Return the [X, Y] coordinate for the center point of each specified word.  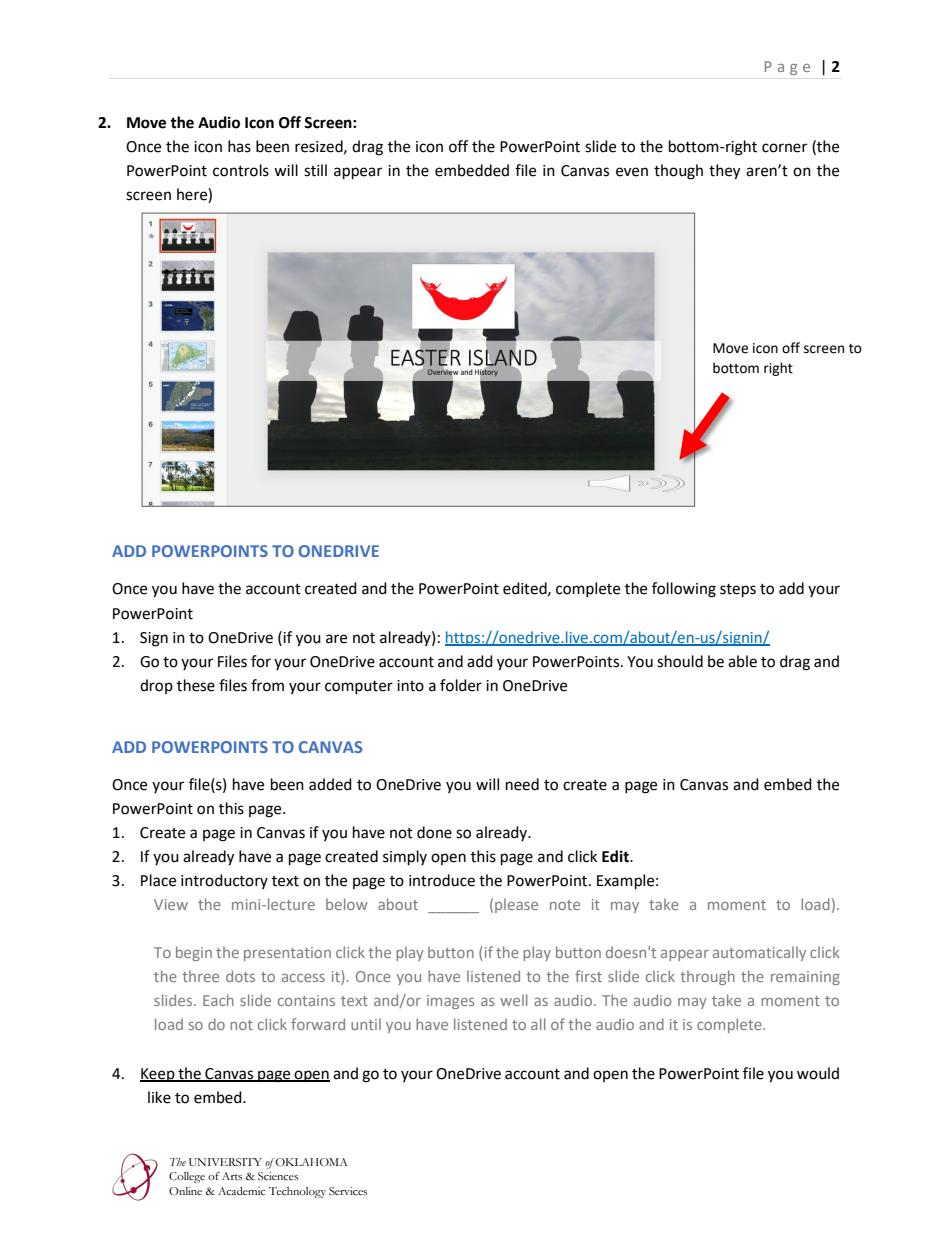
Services [348, 1191]
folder [461, 685]
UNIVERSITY [225, 1162]
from [267, 685]
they [724, 172]
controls [241, 170]
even [632, 172]
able [742, 661]
